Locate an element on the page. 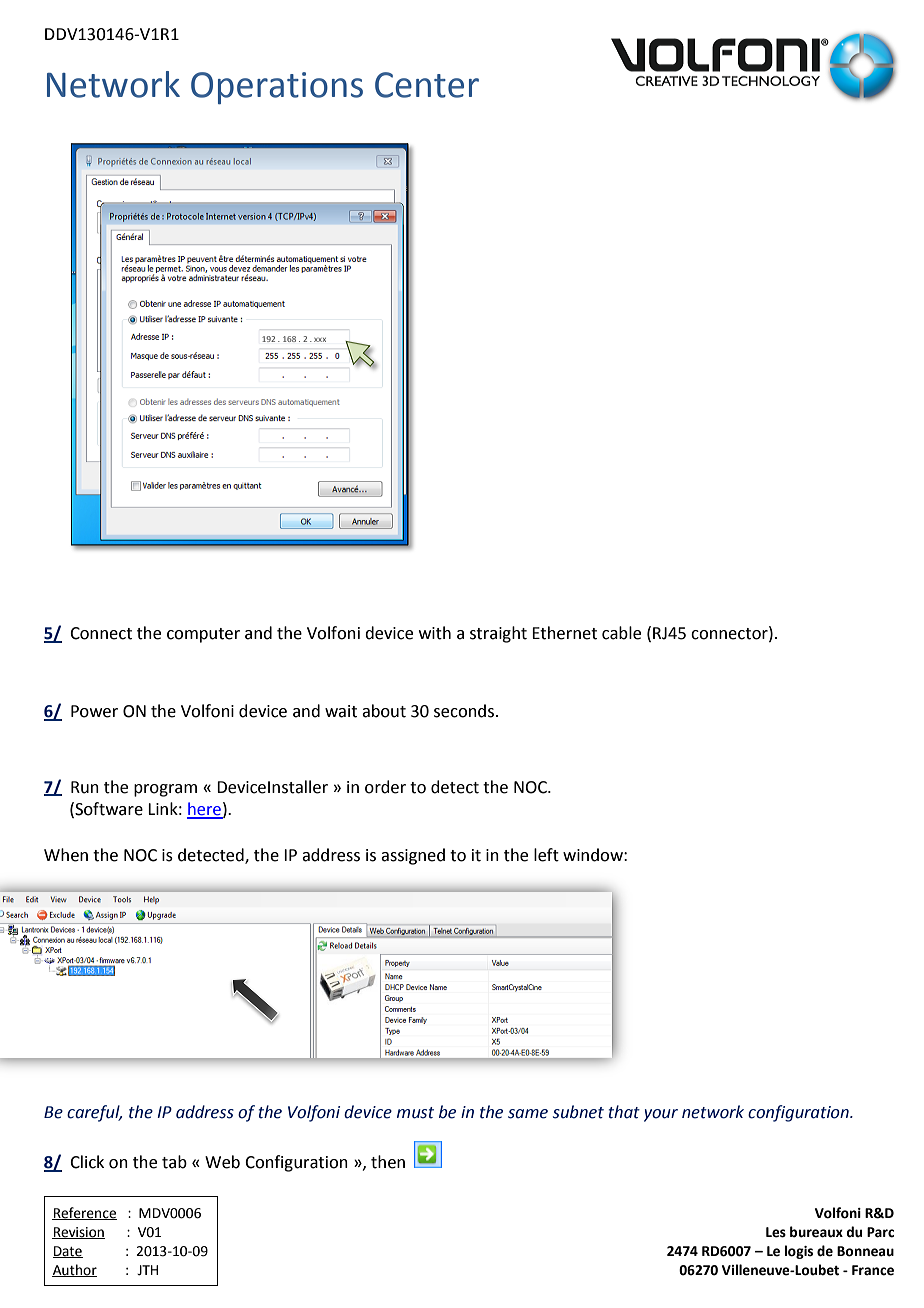 This page has width=924, height=1308. xxx is located at coordinates (320, 340).
